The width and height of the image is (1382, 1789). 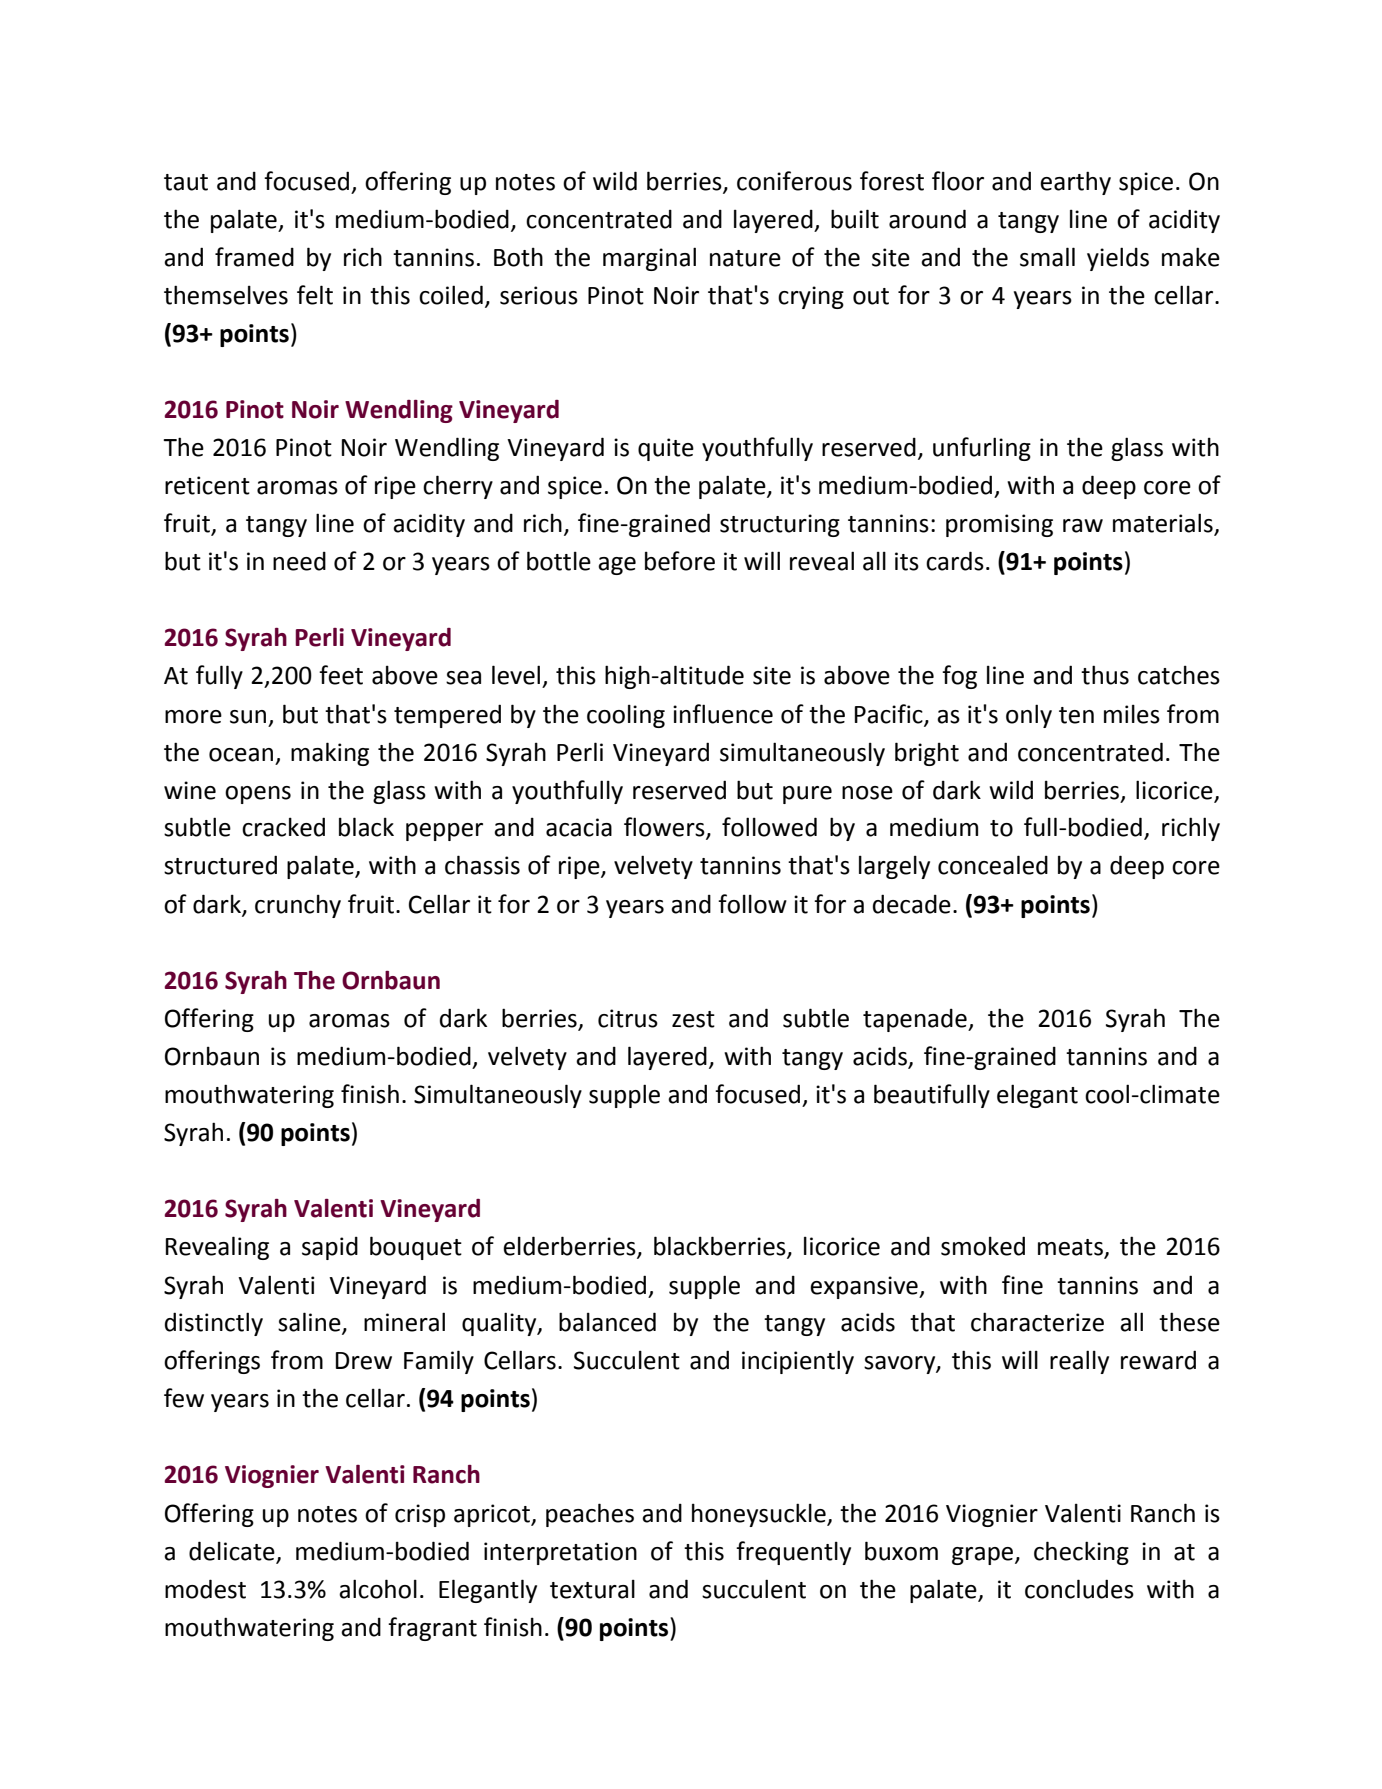 What do you see at coordinates (607, 1322) in the image?
I see `balanced` at bounding box center [607, 1322].
